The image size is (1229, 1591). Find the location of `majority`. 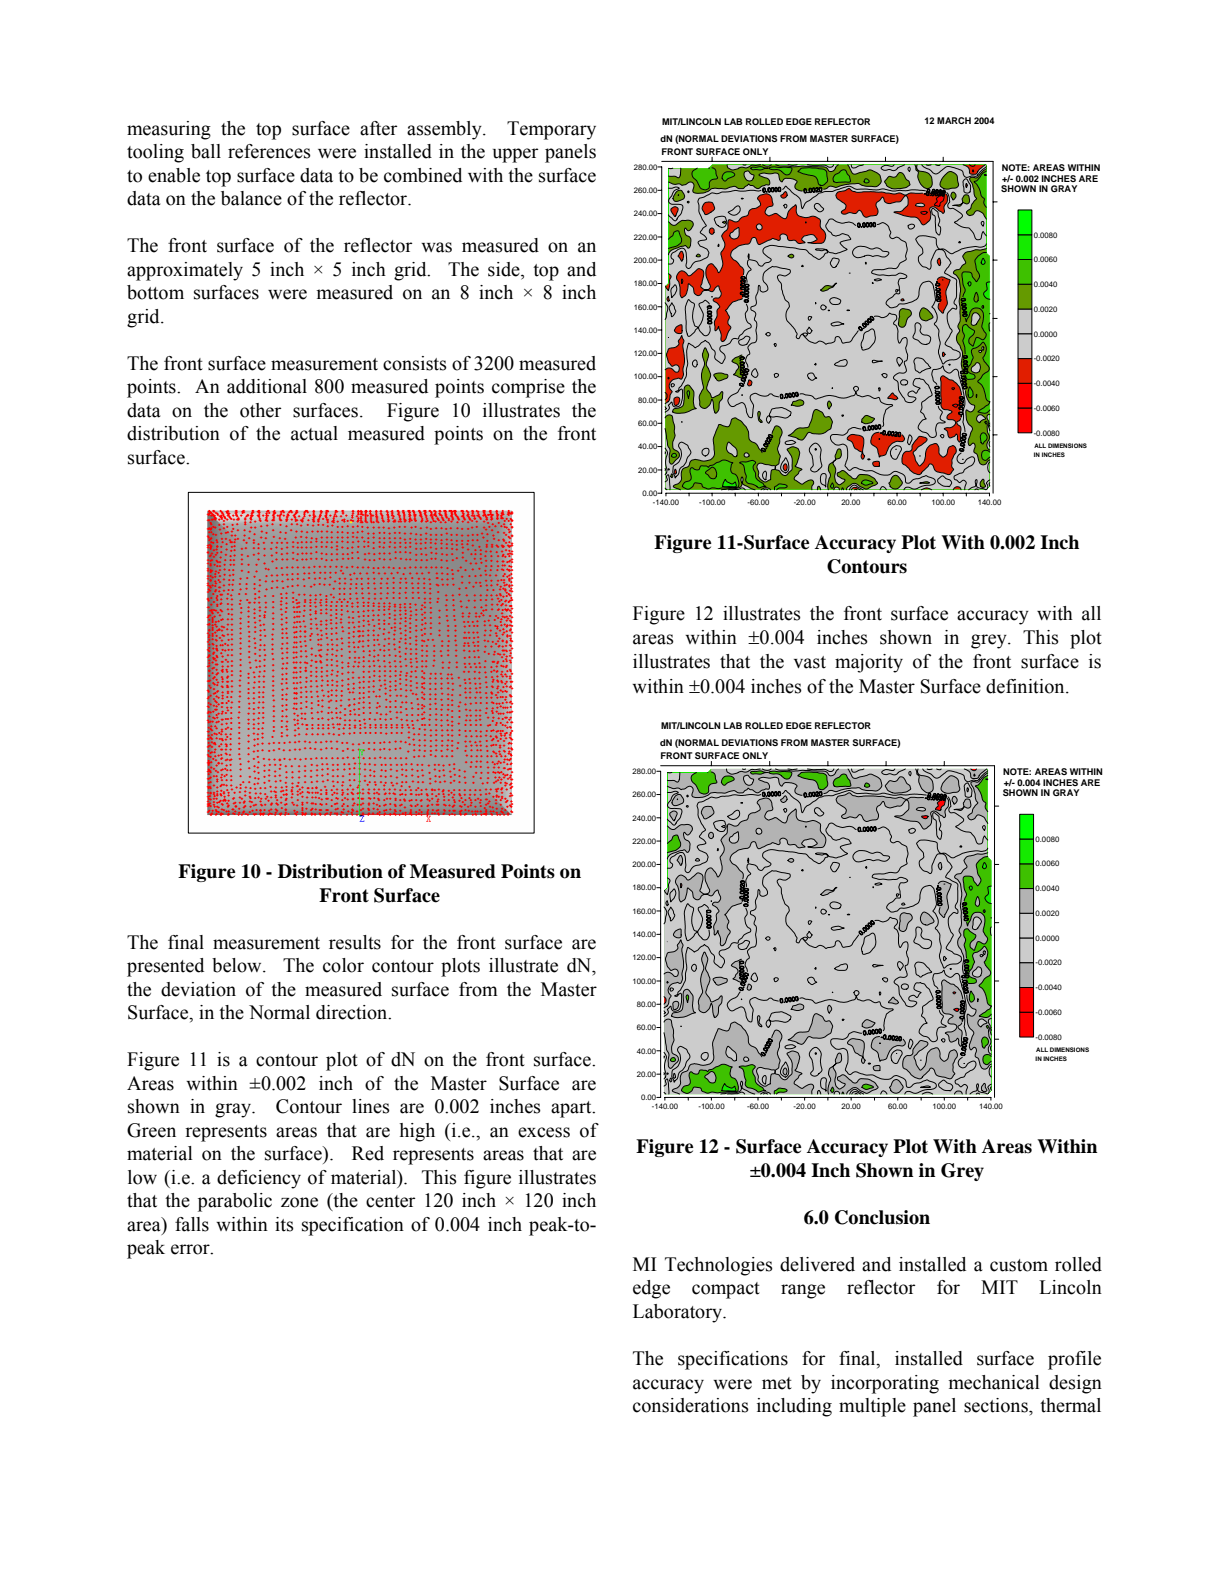

majority is located at coordinates (869, 663).
